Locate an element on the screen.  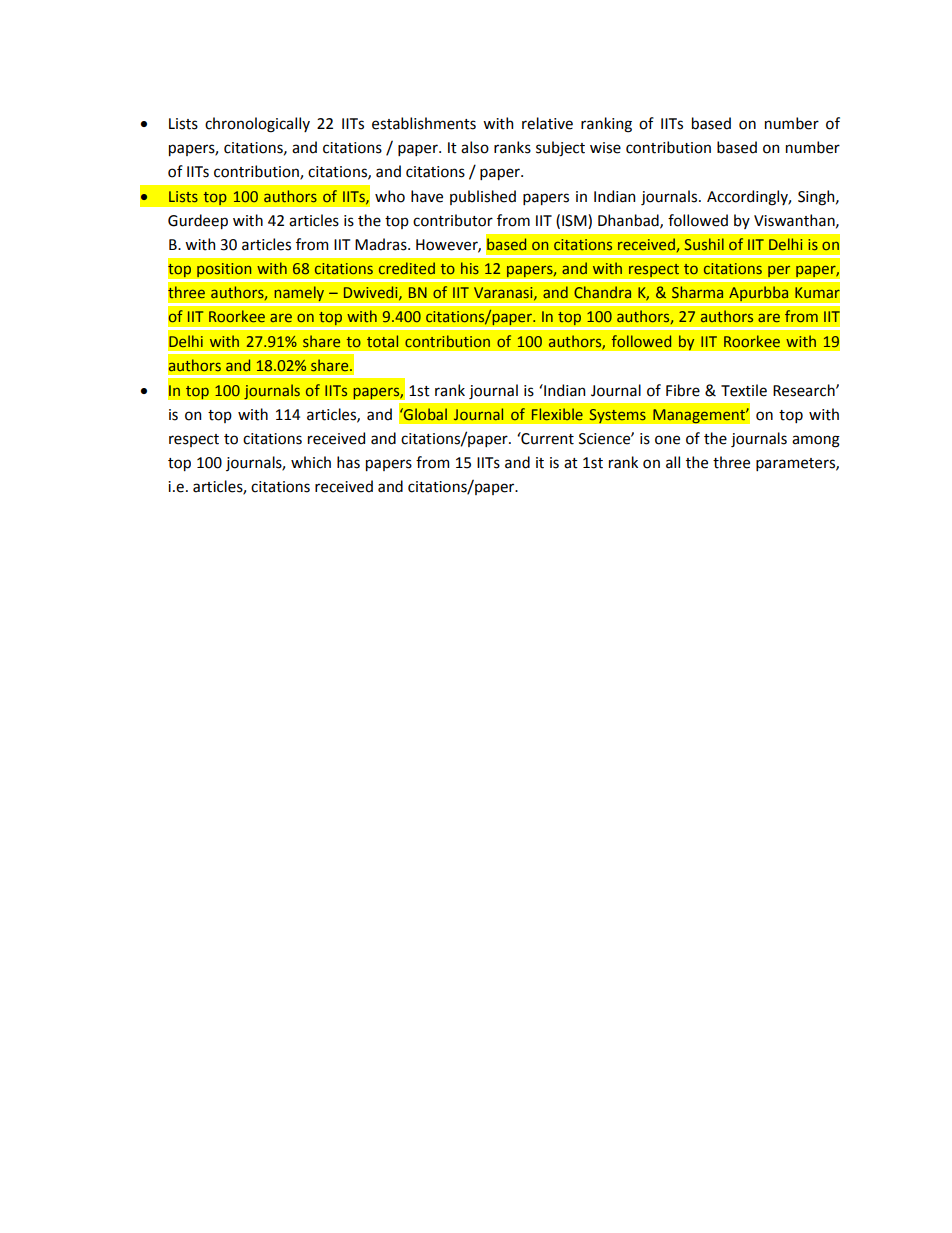
which is located at coordinates (311, 462).
